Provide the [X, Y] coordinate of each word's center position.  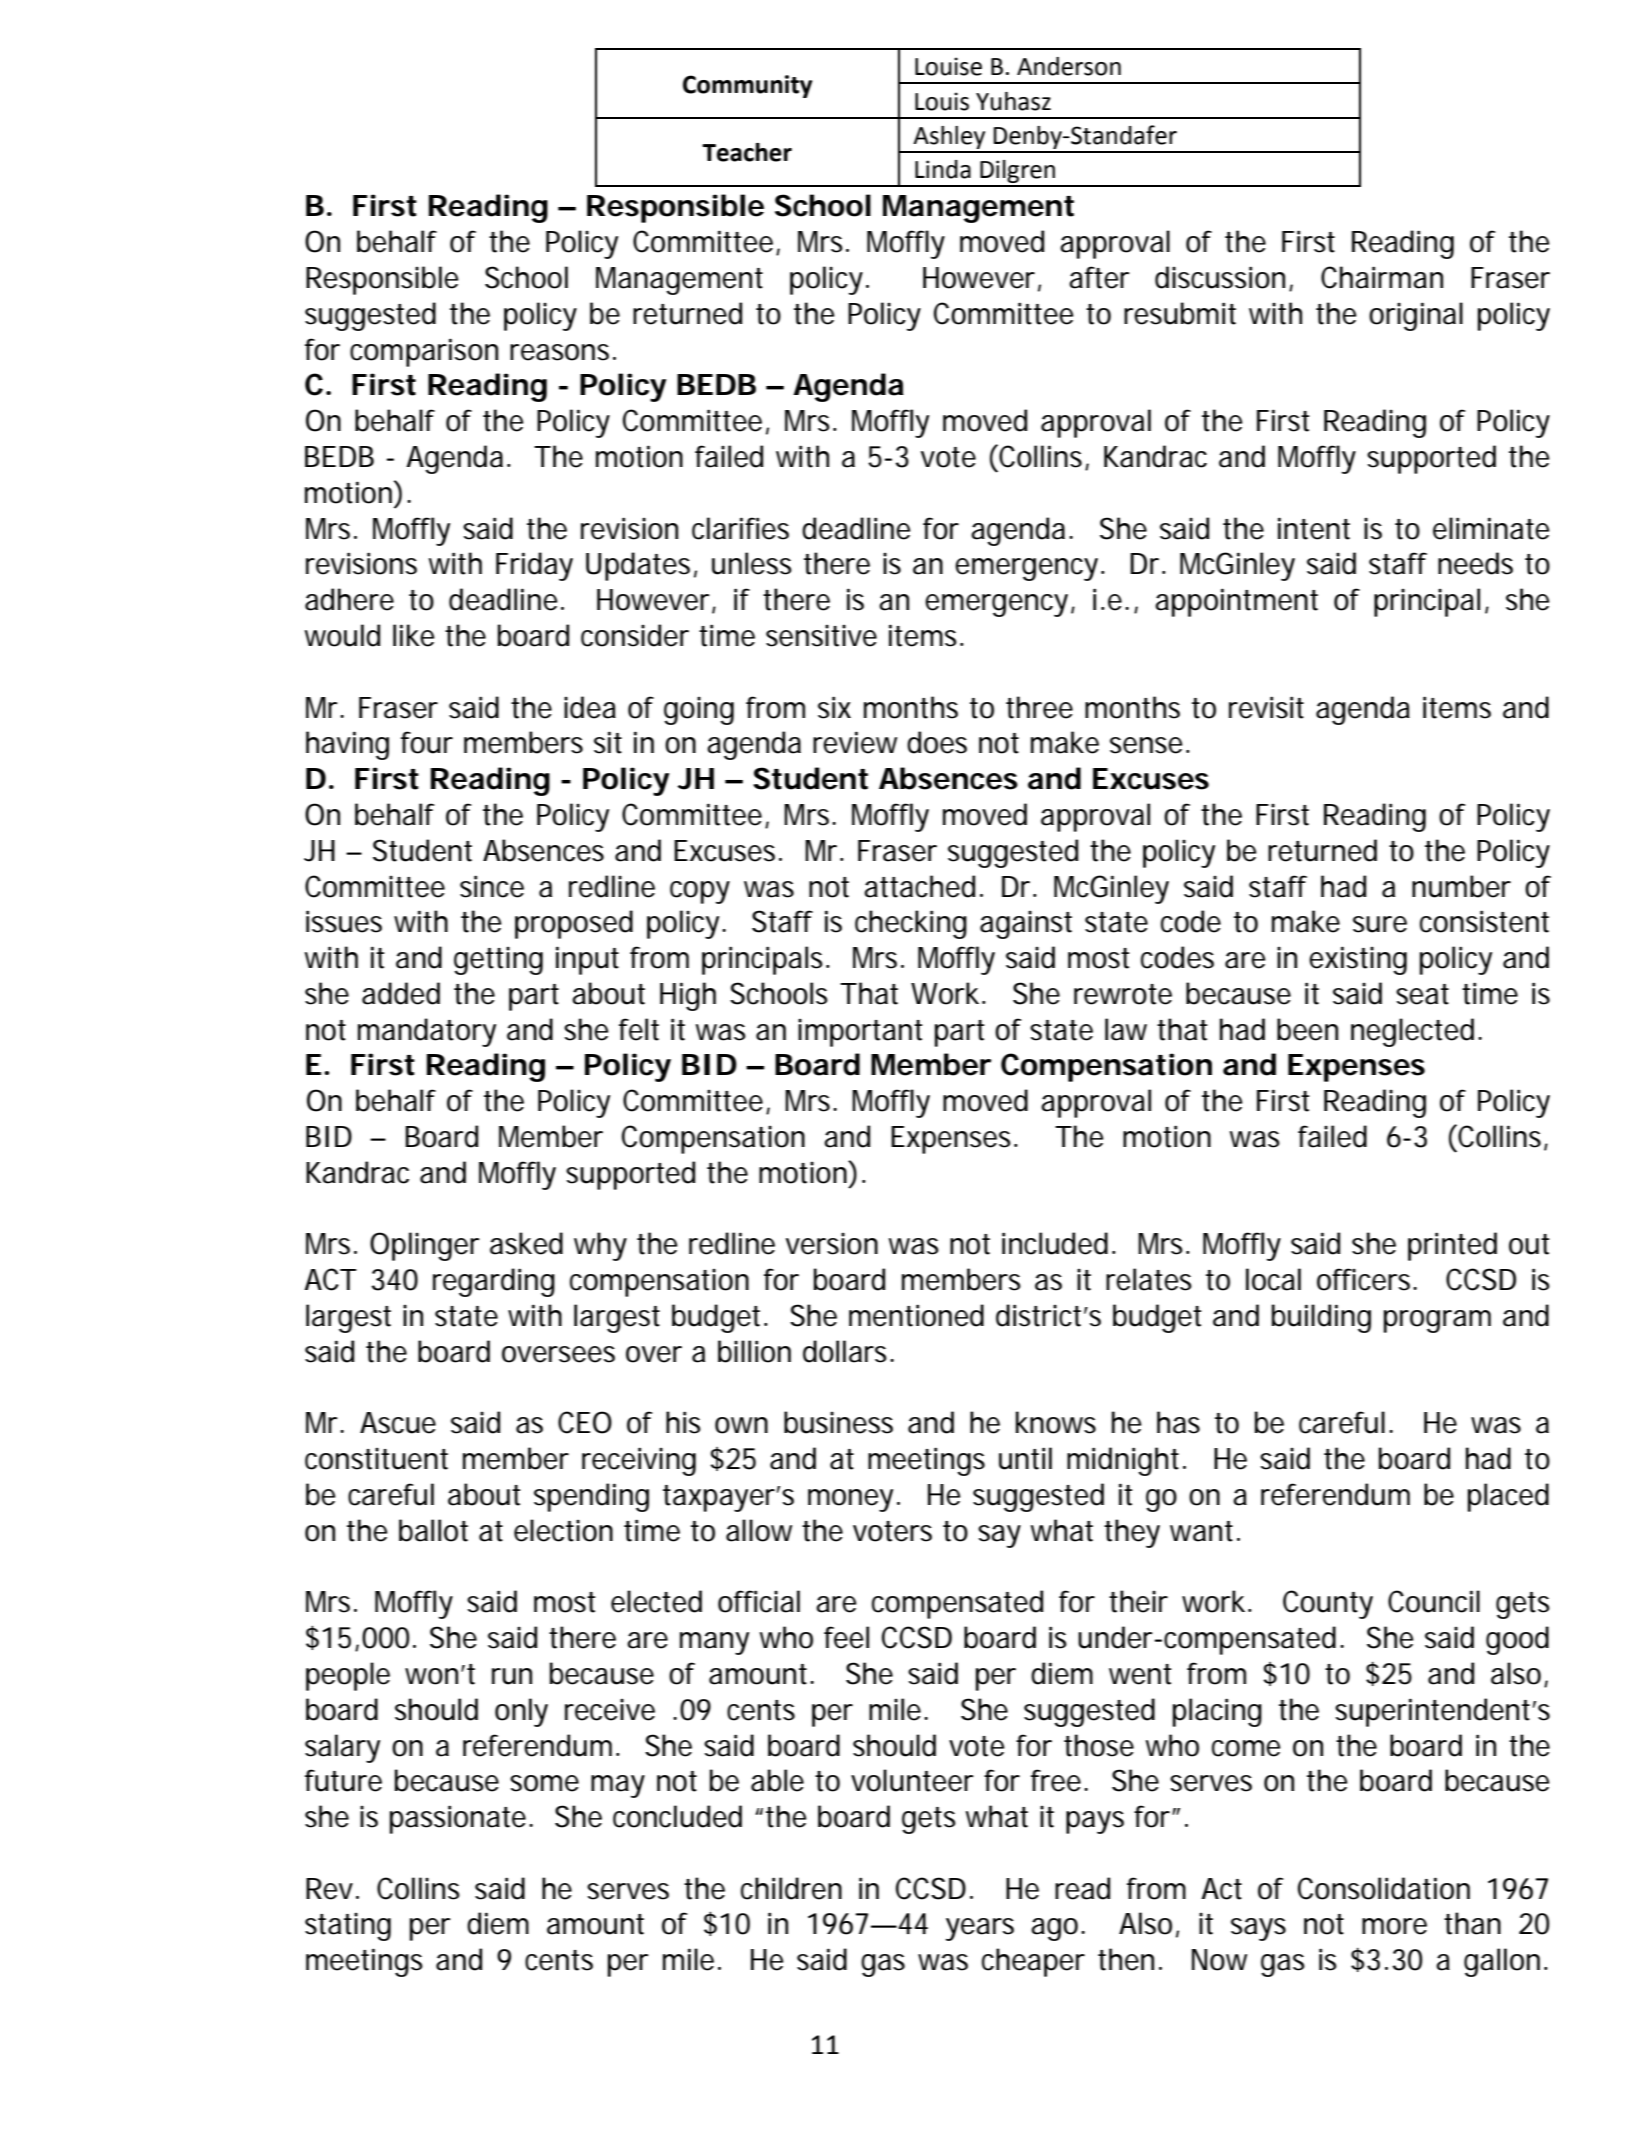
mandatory [427, 1032]
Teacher [747, 152]
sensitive [821, 635]
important [860, 1032]
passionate [458, 1819]
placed [1508, 1497]
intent [1314, 528]
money [850, 1500]
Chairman [1382, 277]
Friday [534, 566]
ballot [433, 1530]
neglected [1412, 1032]
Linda [943, 169]
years [980, 1929]
